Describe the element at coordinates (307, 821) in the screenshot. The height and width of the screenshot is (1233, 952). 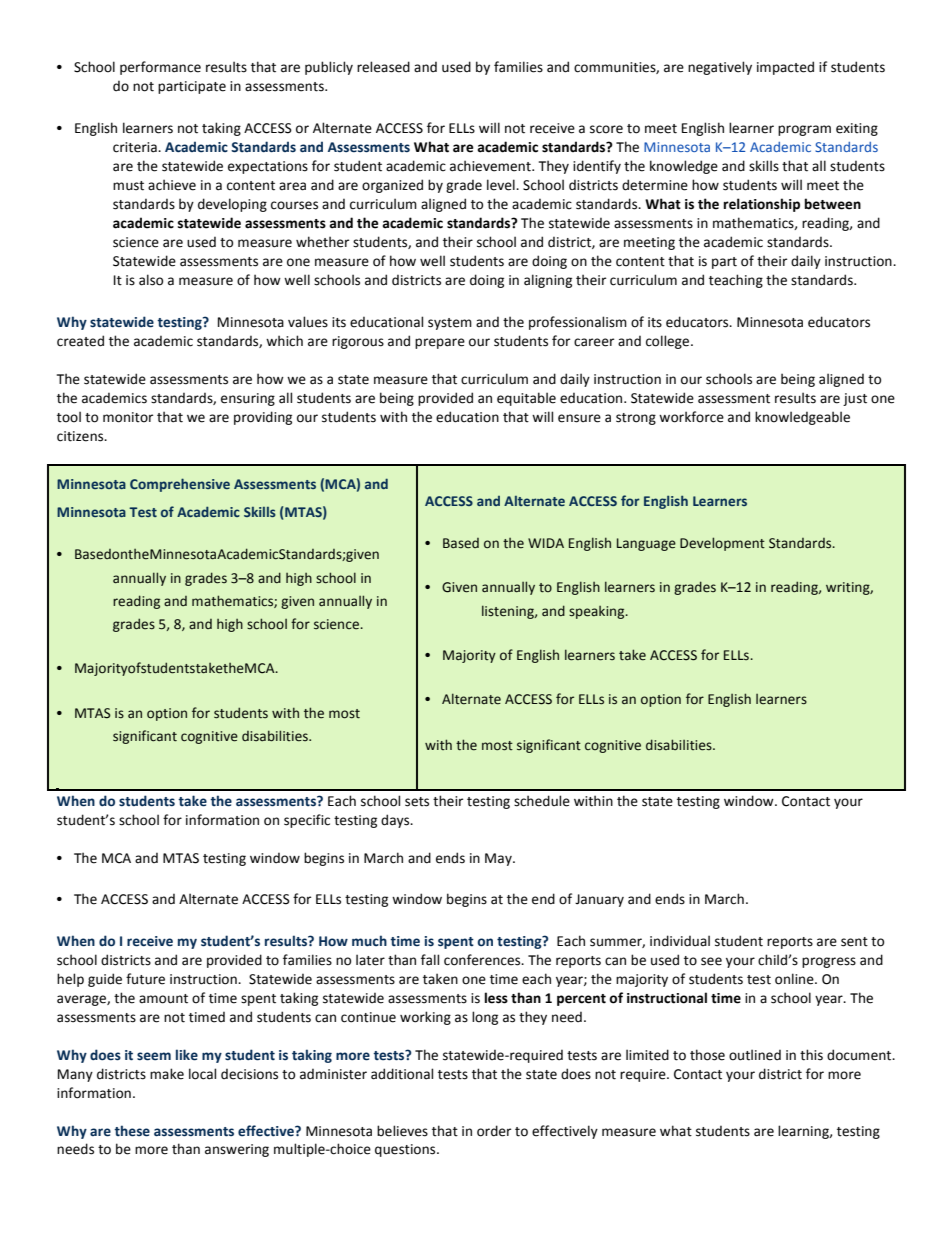
I see `specific` at that location.
